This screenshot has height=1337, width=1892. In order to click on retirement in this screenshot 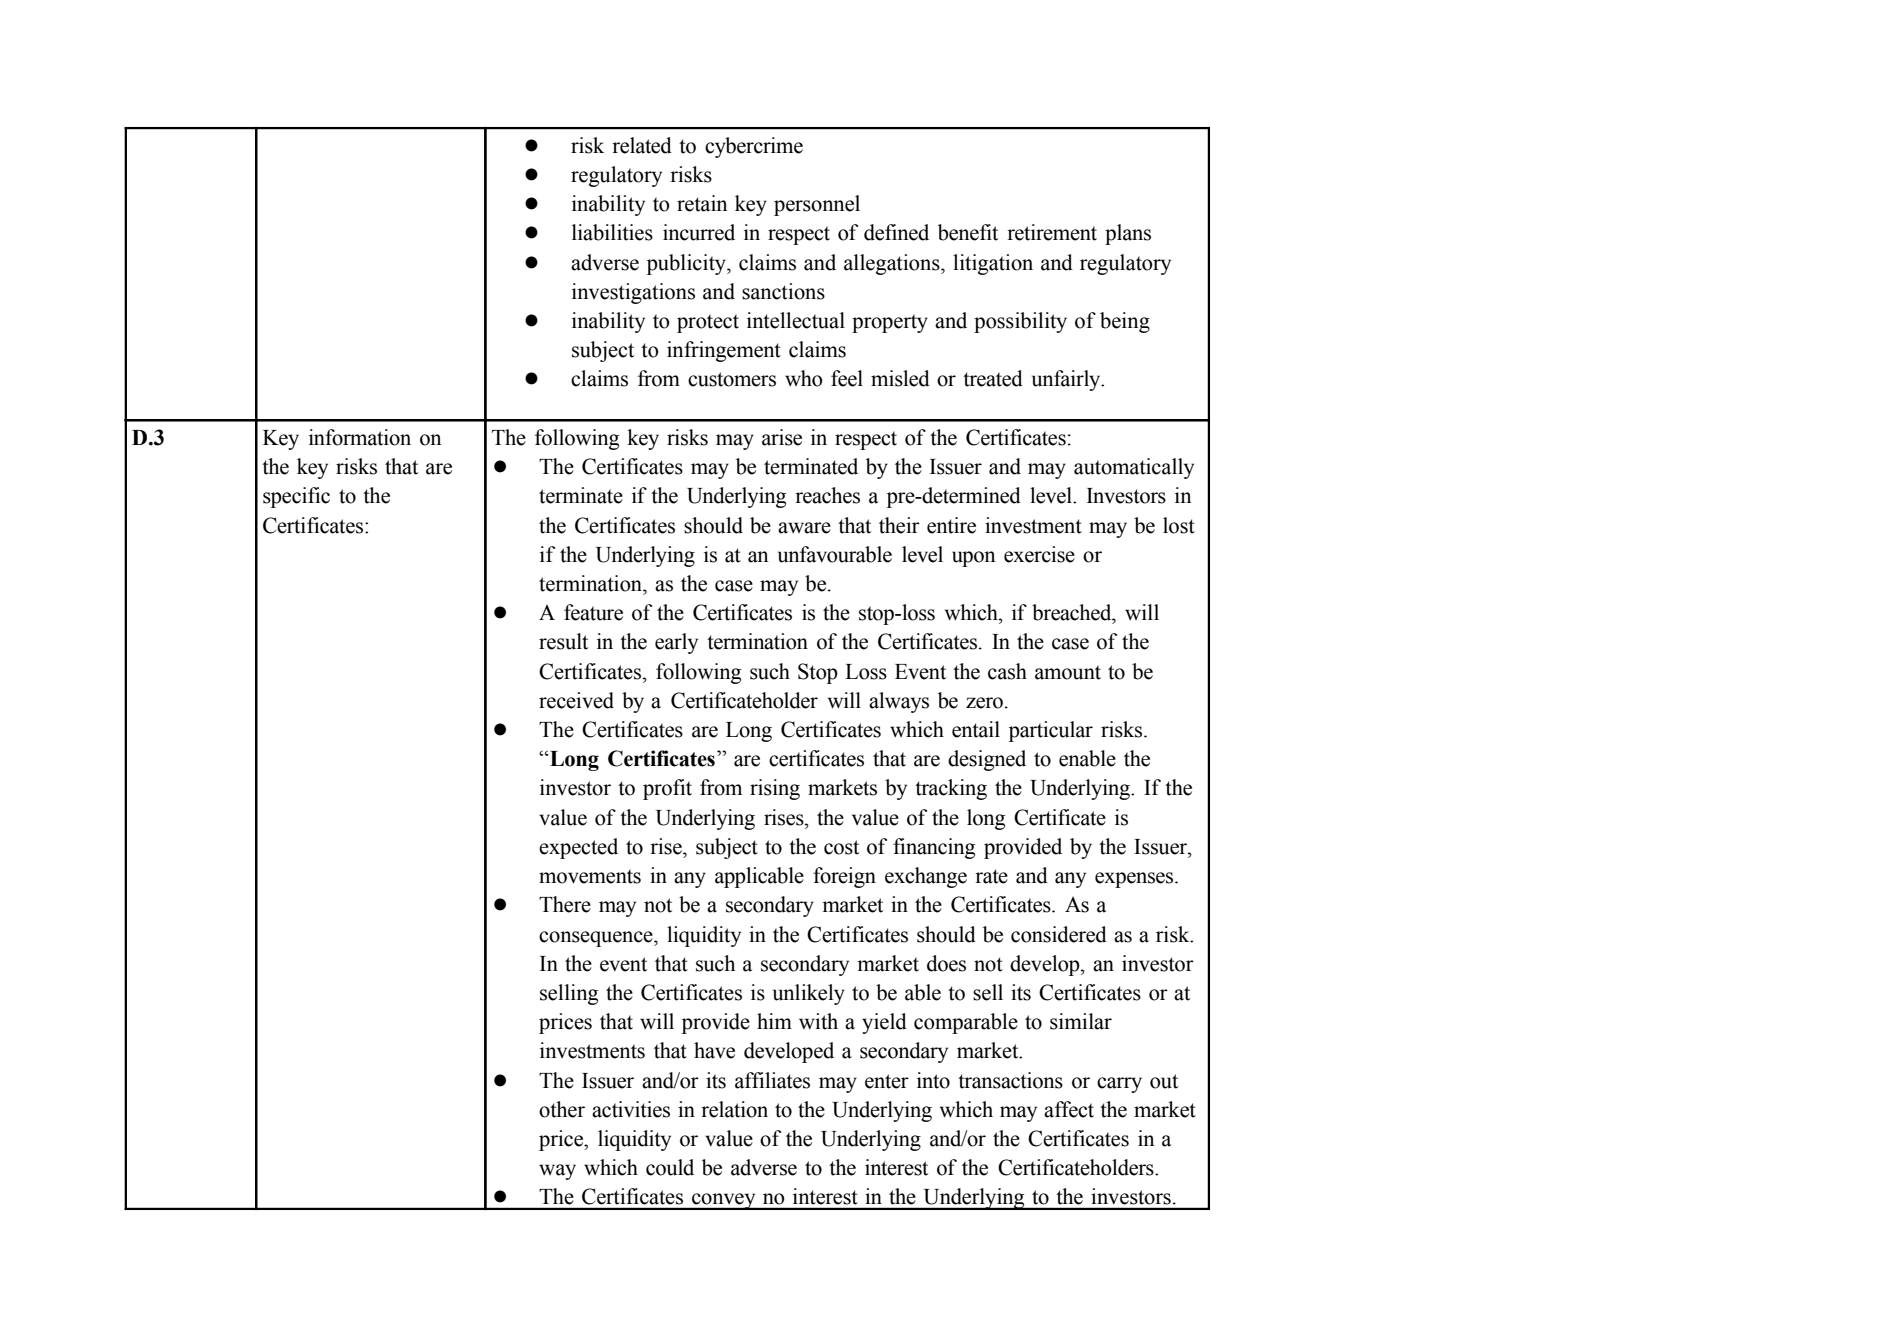, I will do `click(1052, 232)`.
